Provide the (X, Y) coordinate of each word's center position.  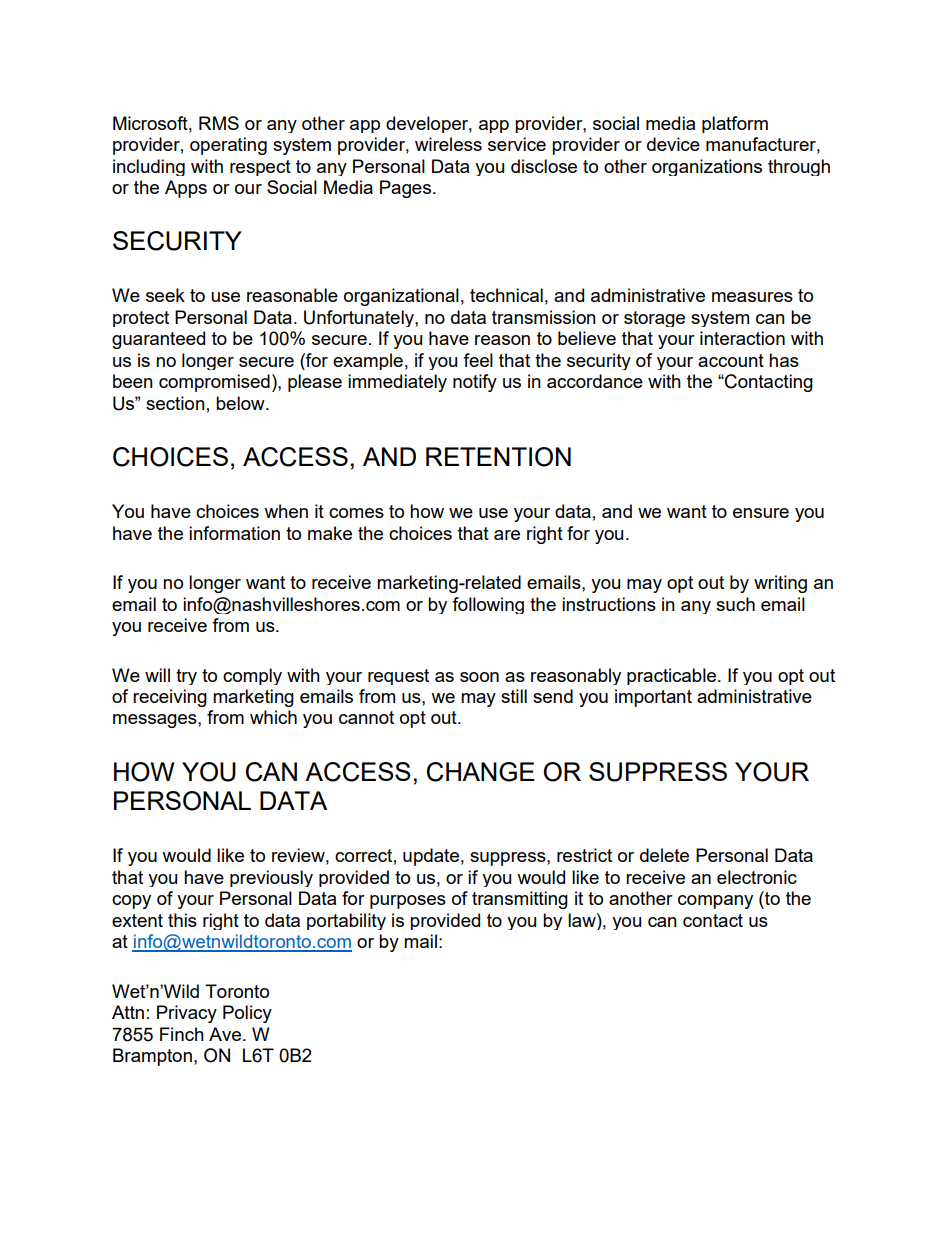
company (715, 902)
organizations (707, 167)
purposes (408, 902)
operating (228, 146)
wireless (448, 144)
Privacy (187, 1014)
